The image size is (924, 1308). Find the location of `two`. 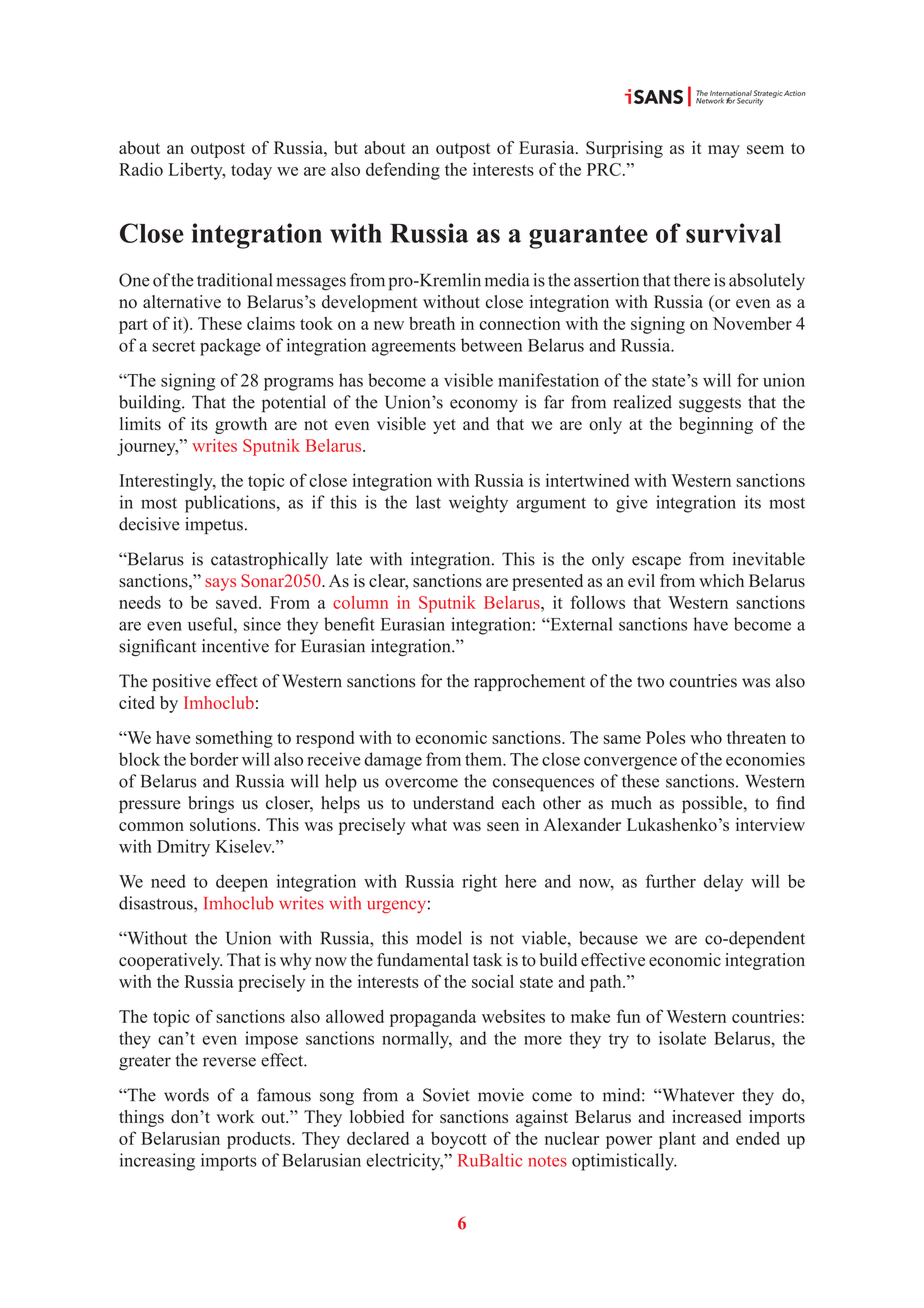

two is located at coordinates (650, 682).
